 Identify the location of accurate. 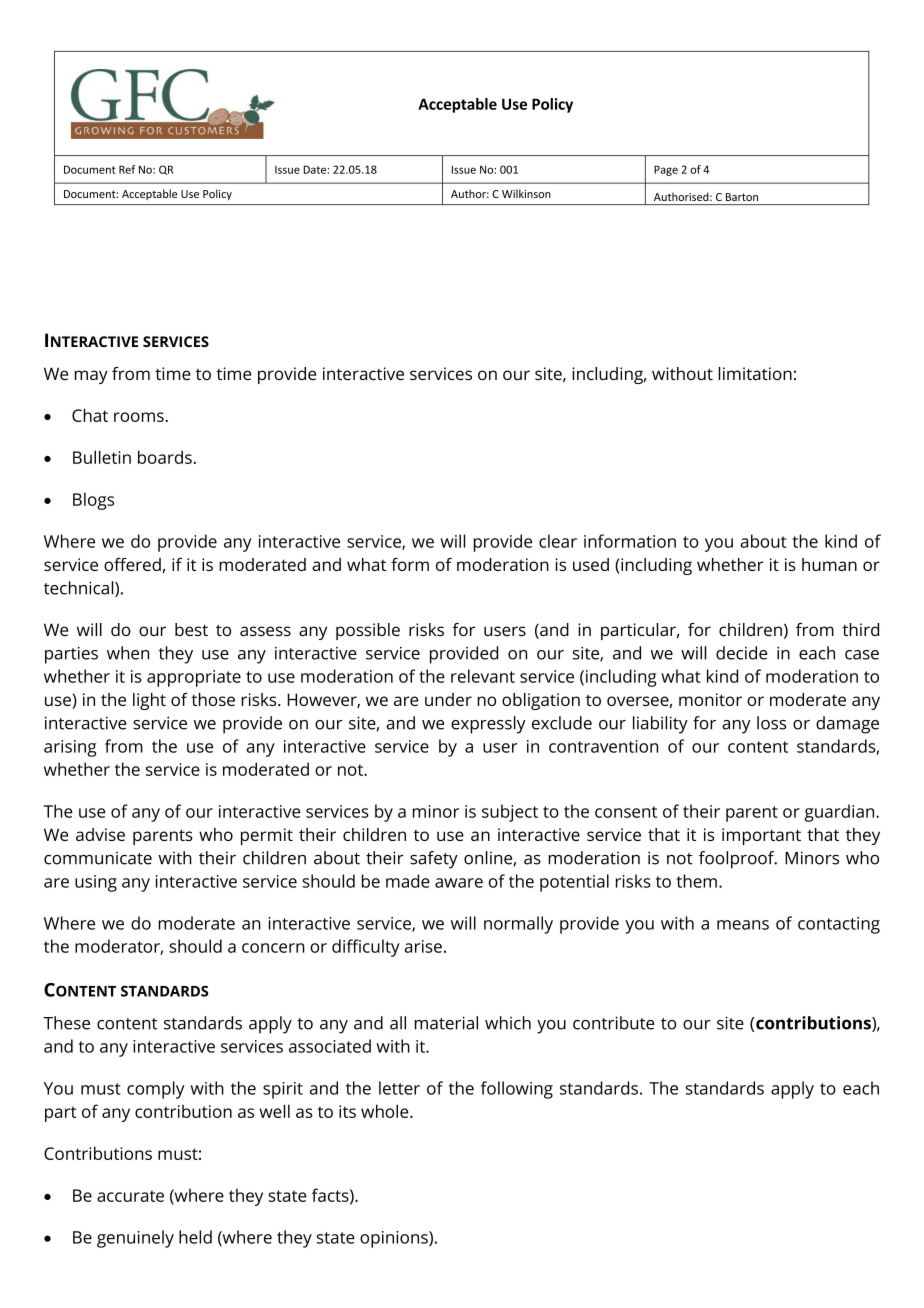
(130, 1196).
